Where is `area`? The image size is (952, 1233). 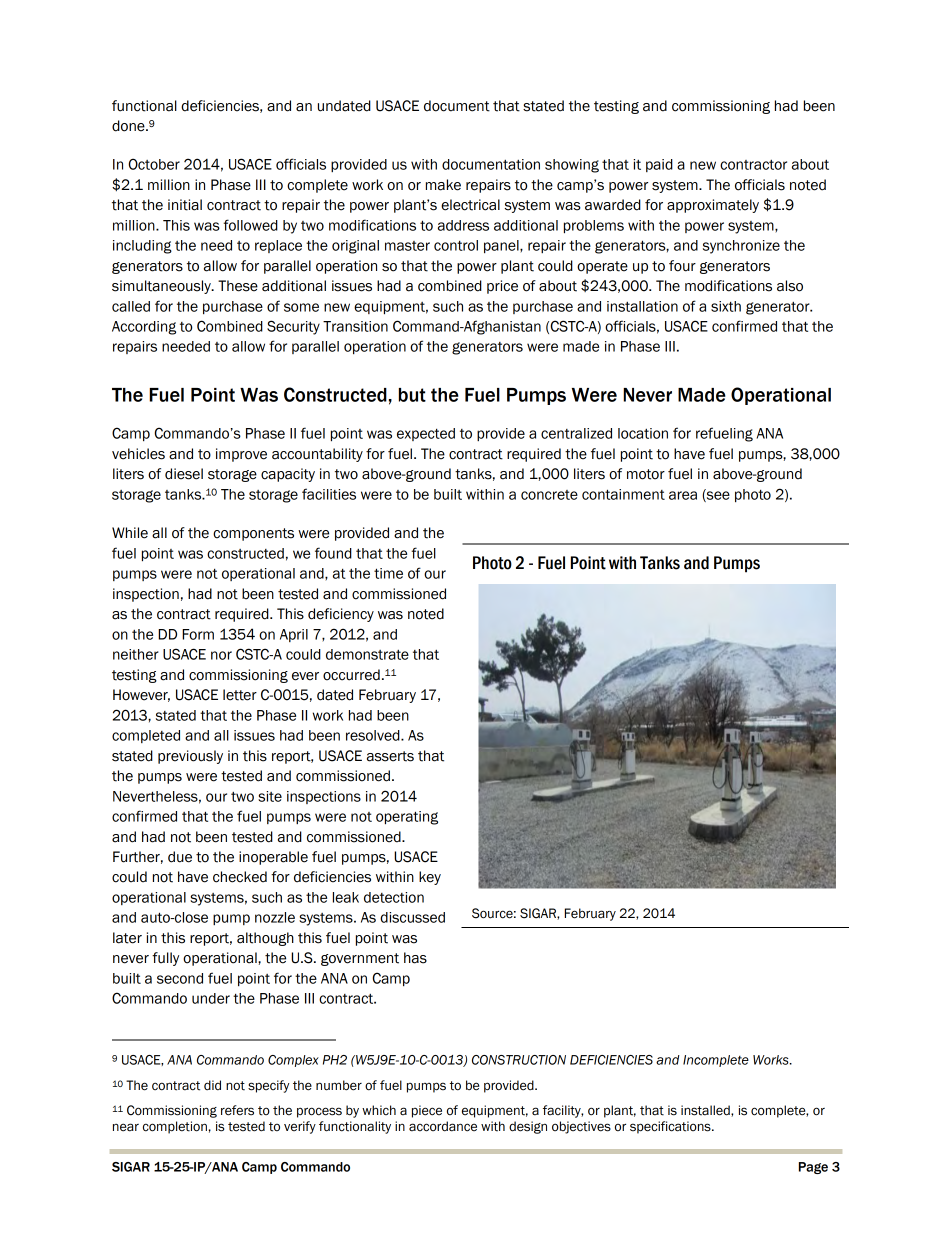 area is located at coordinates (683, 495).
